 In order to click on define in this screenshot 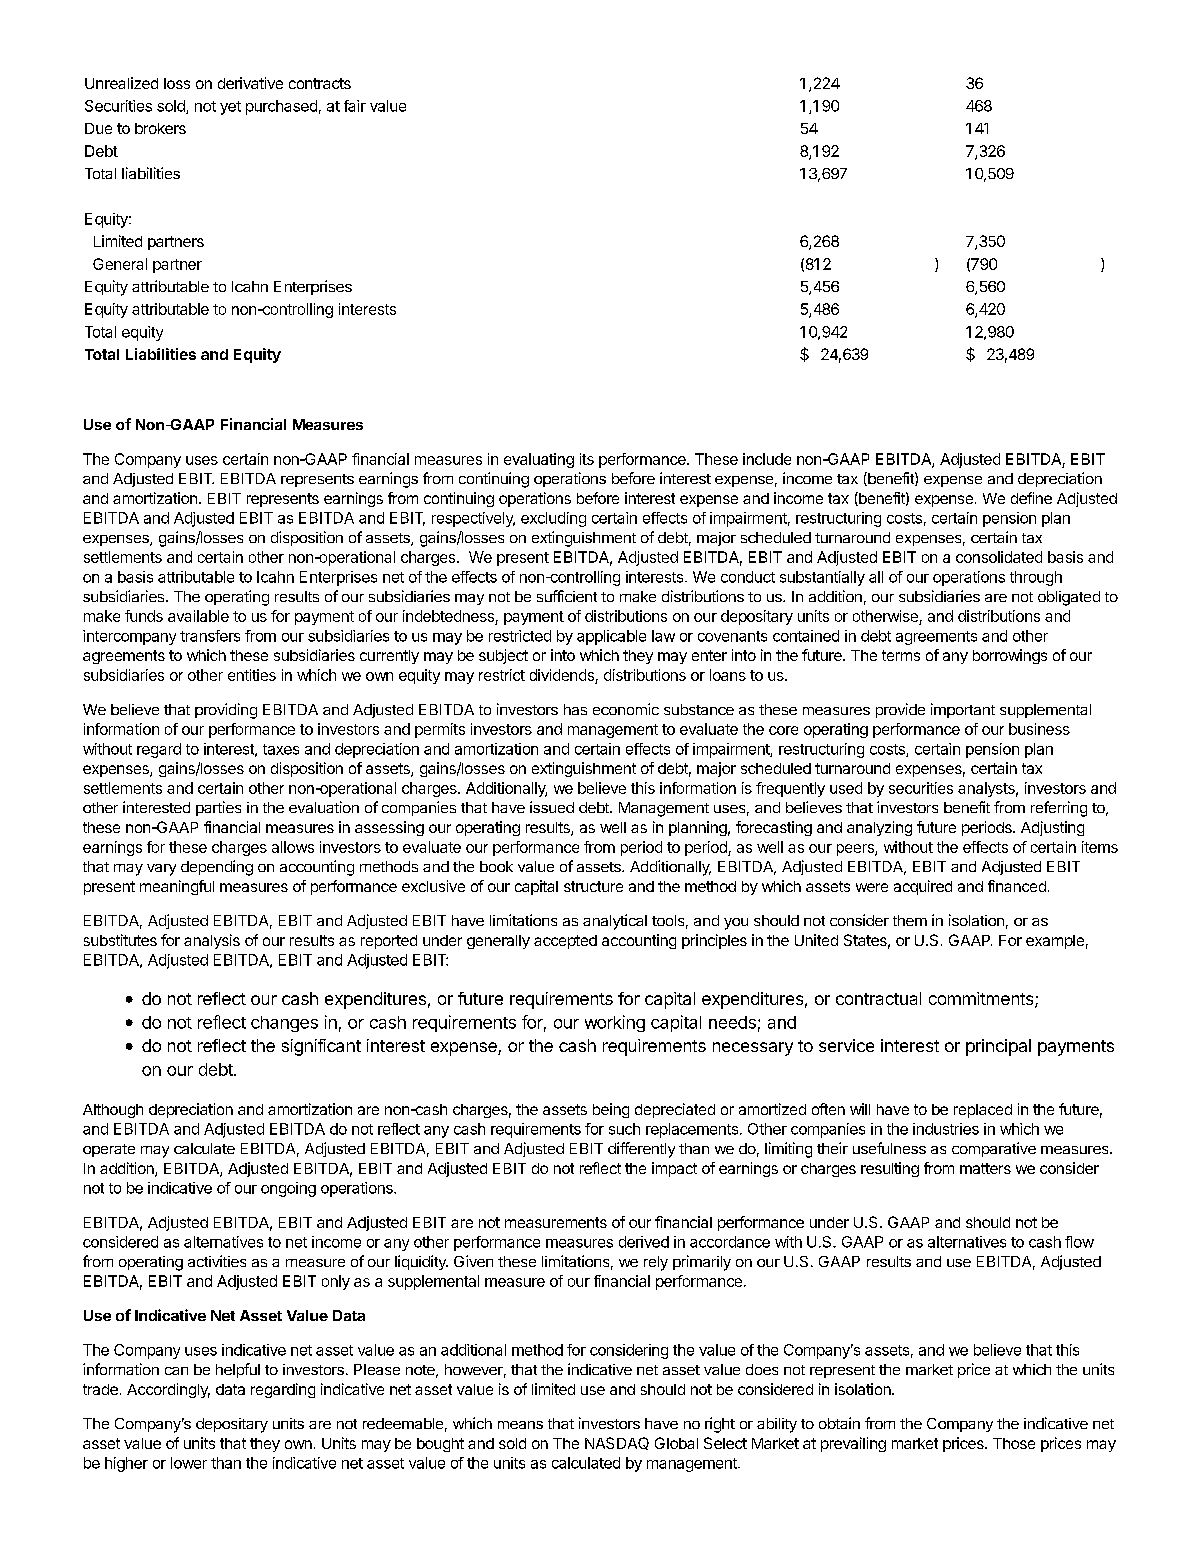, I will do `click(1031, 498)`.
